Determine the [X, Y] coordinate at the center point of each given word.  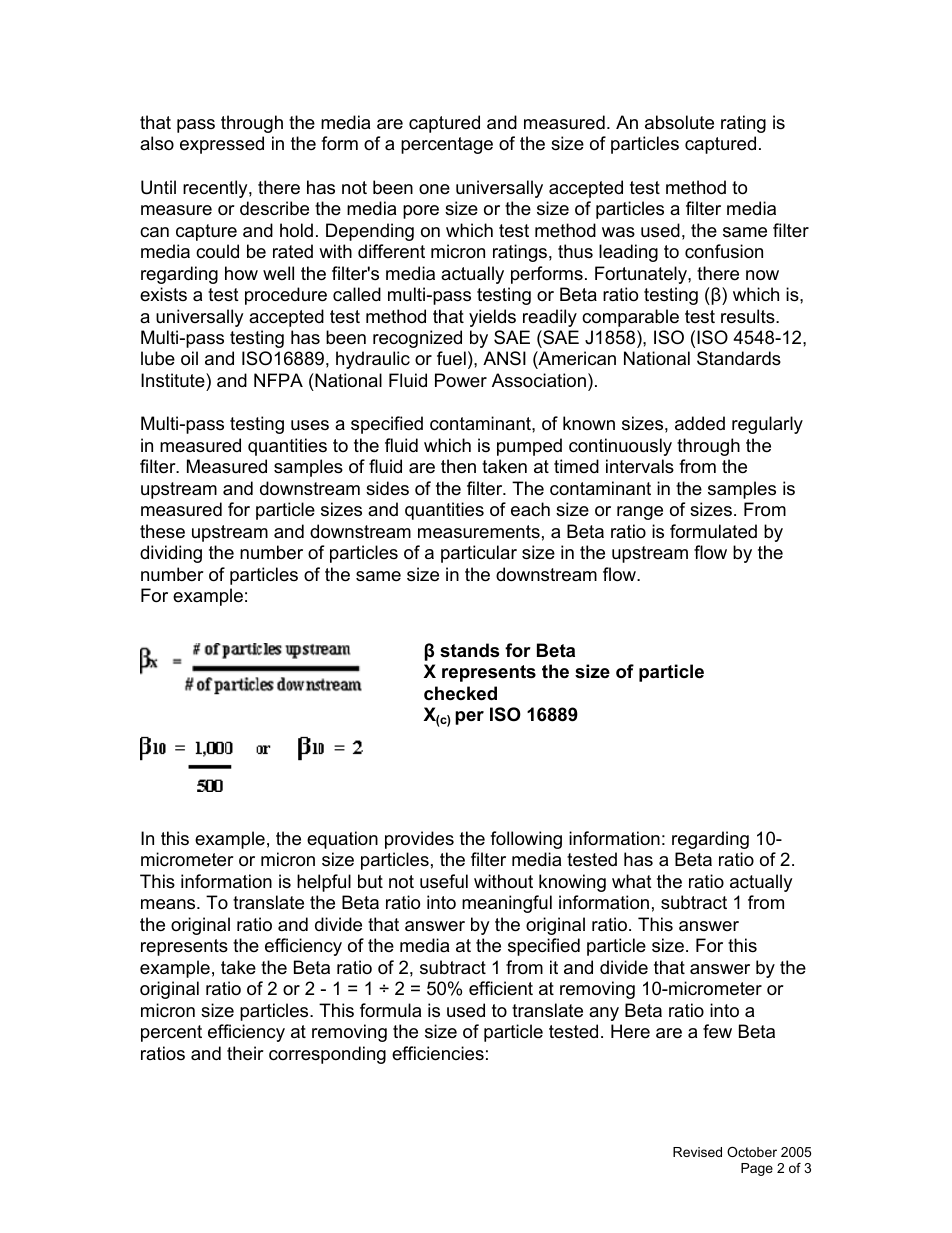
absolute [679, 122]
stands [469, 650]
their [245, 1053]
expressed [222, 145]
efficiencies [438, 1053]
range [640, 513]
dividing [171, 554]
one [434, 189]
